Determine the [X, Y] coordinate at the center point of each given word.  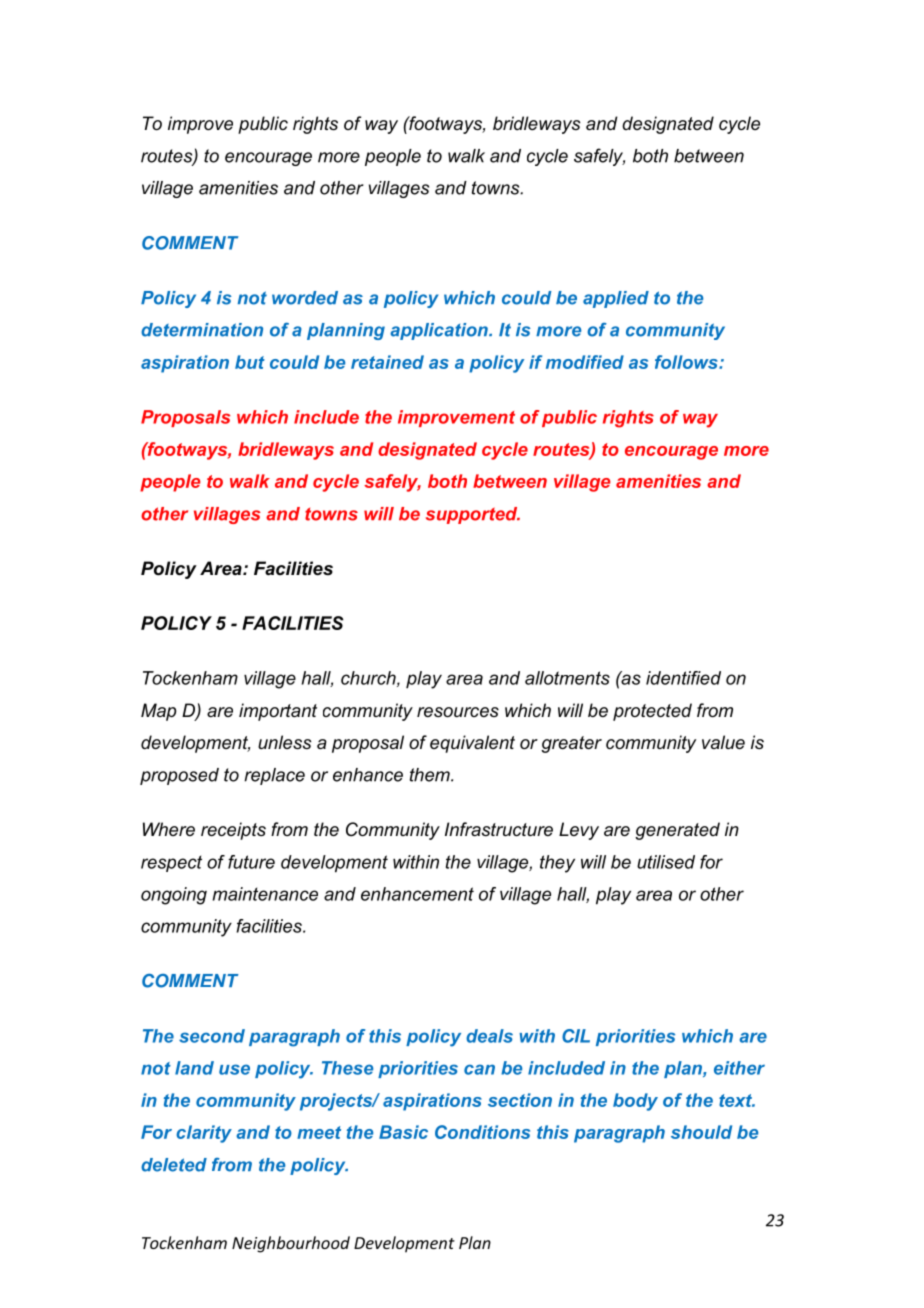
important [278, 712]
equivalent [472, 744]
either [739, 1068]
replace [274, 776]
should [701, 1132]
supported [473, 515]
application [440, 331]
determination [202, 330]
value [723, 742]
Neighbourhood [291, 1244]
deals [489, 1036]
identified [683, 678]
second [212, 1036]
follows [687, 362]
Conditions [482, 1132]
